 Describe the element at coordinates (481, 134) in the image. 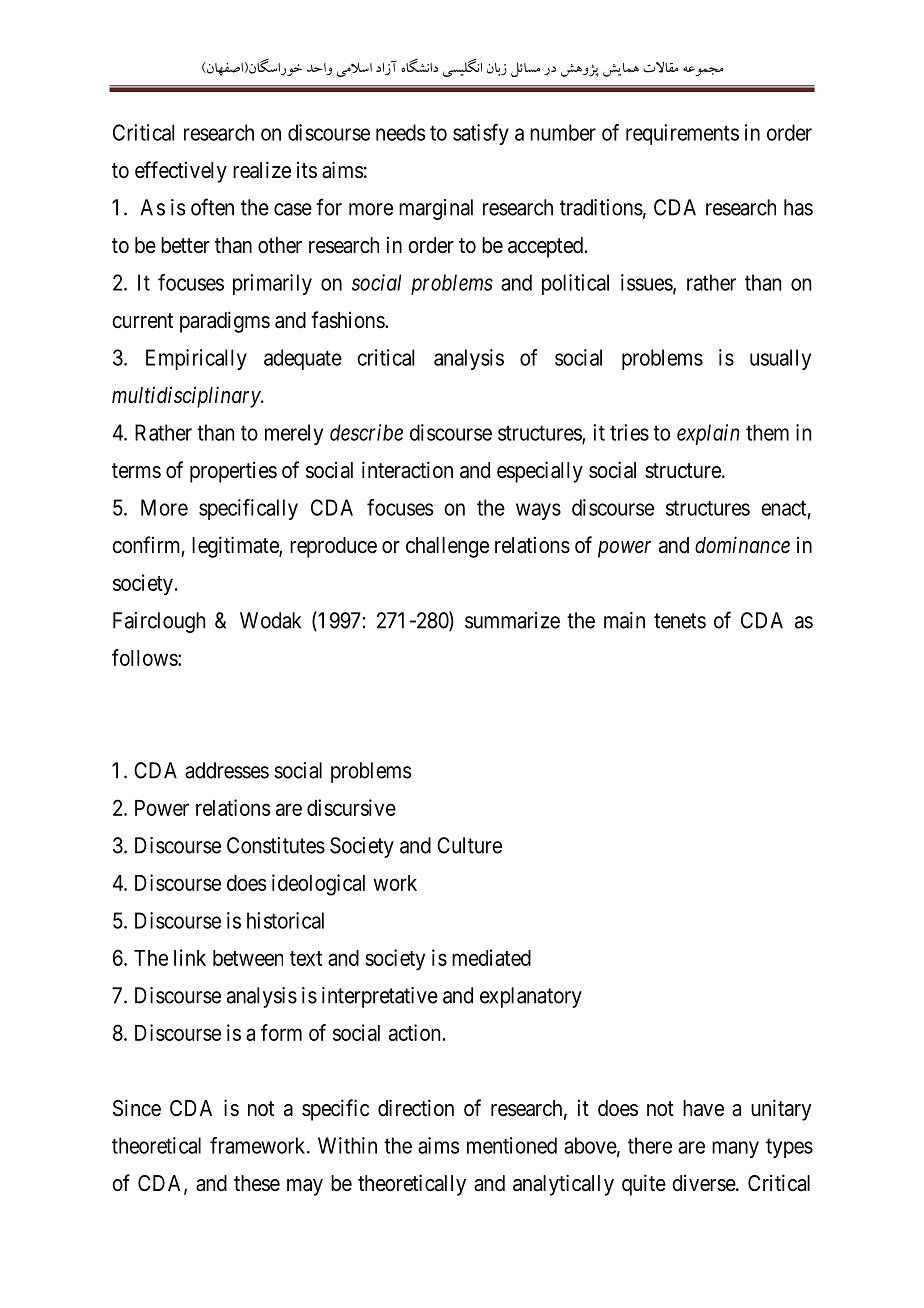

I see `satisfy` at that location.
